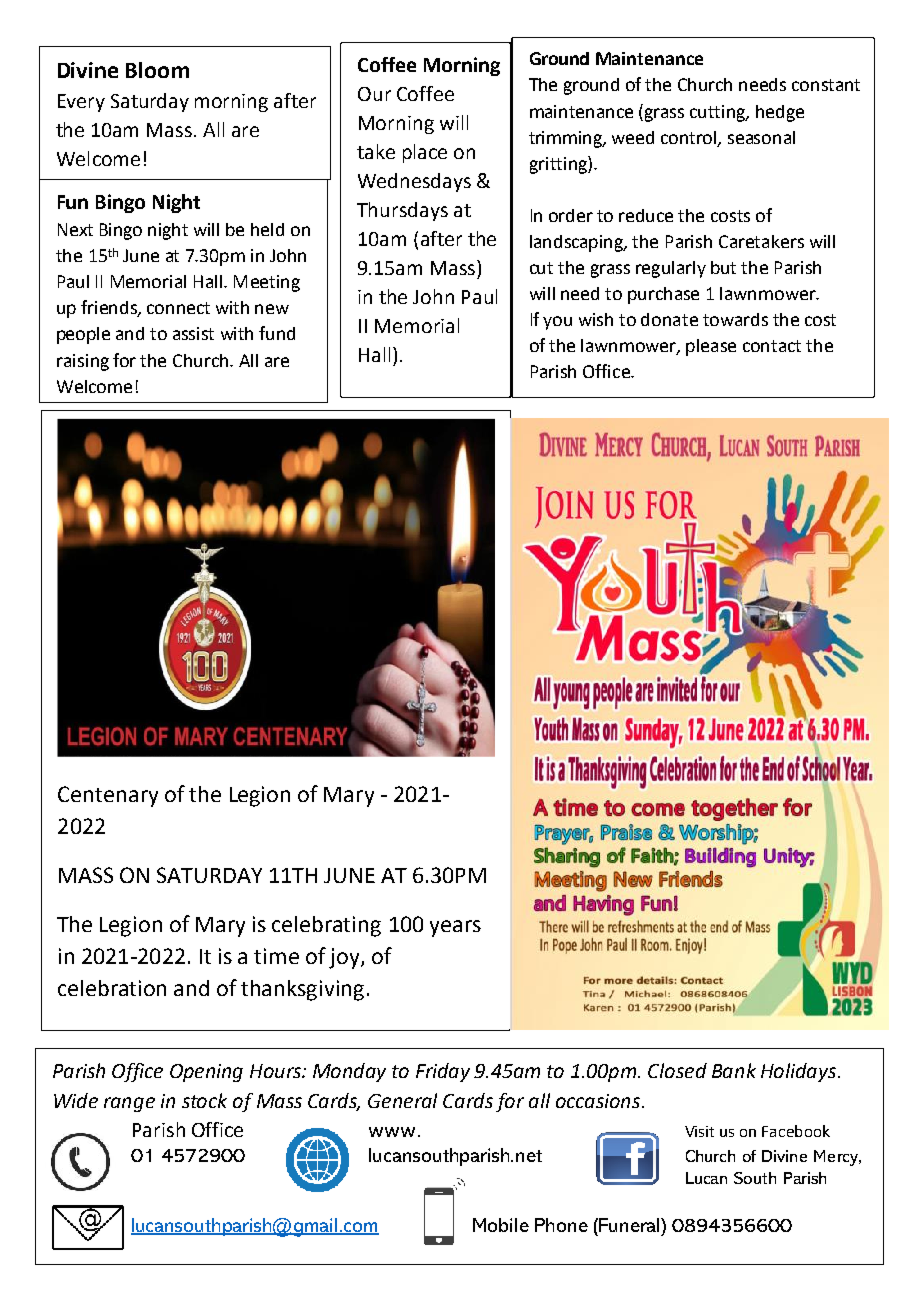 The image size is (924, 1308). What do you see at coordinates (734, 1070) in the image?
I see `Bank` at bounding box center [734, 1070].
